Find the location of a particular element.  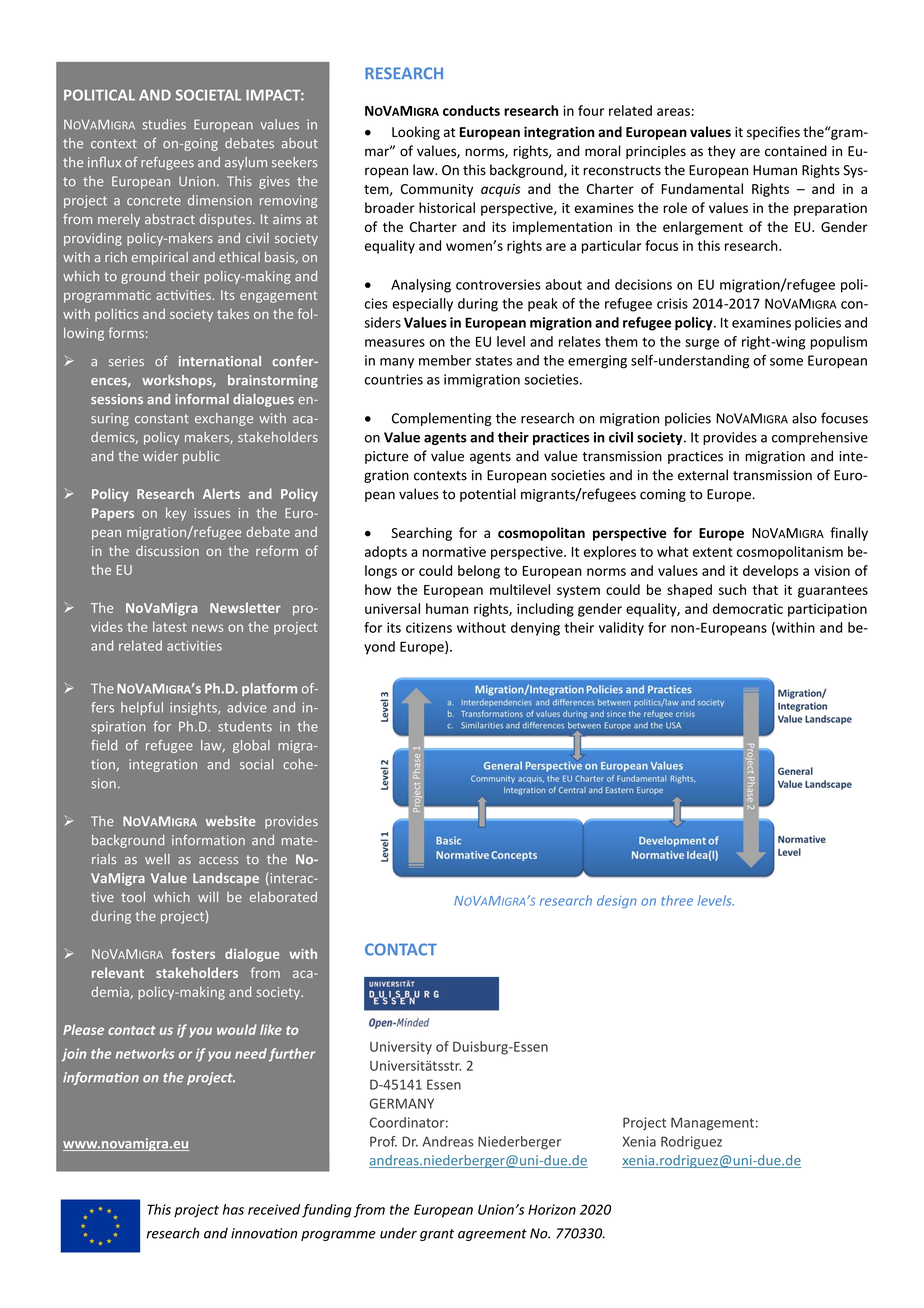

field is located at coordinates (104, 745).
